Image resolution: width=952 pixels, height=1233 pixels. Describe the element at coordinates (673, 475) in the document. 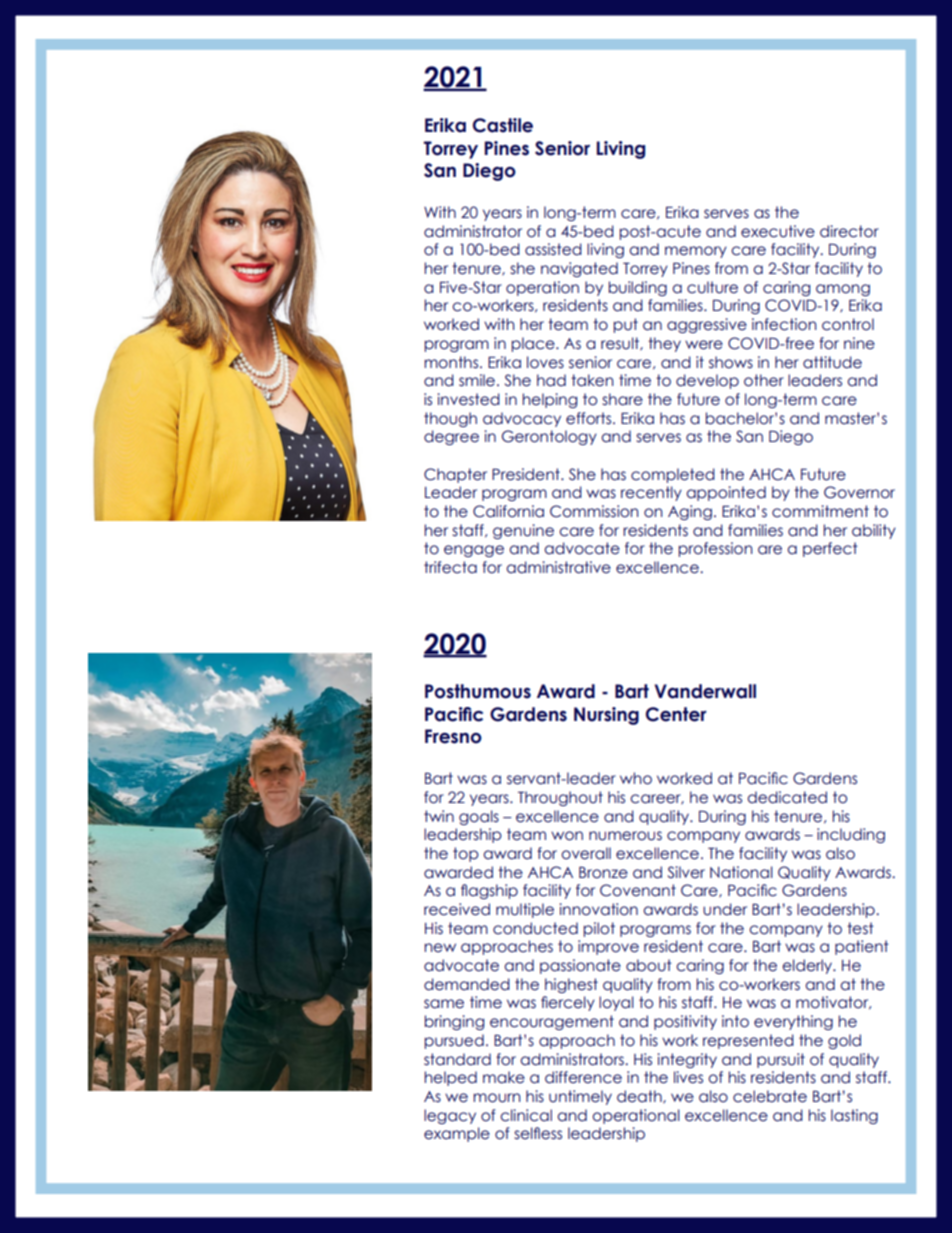

I see `completed` at that location.
